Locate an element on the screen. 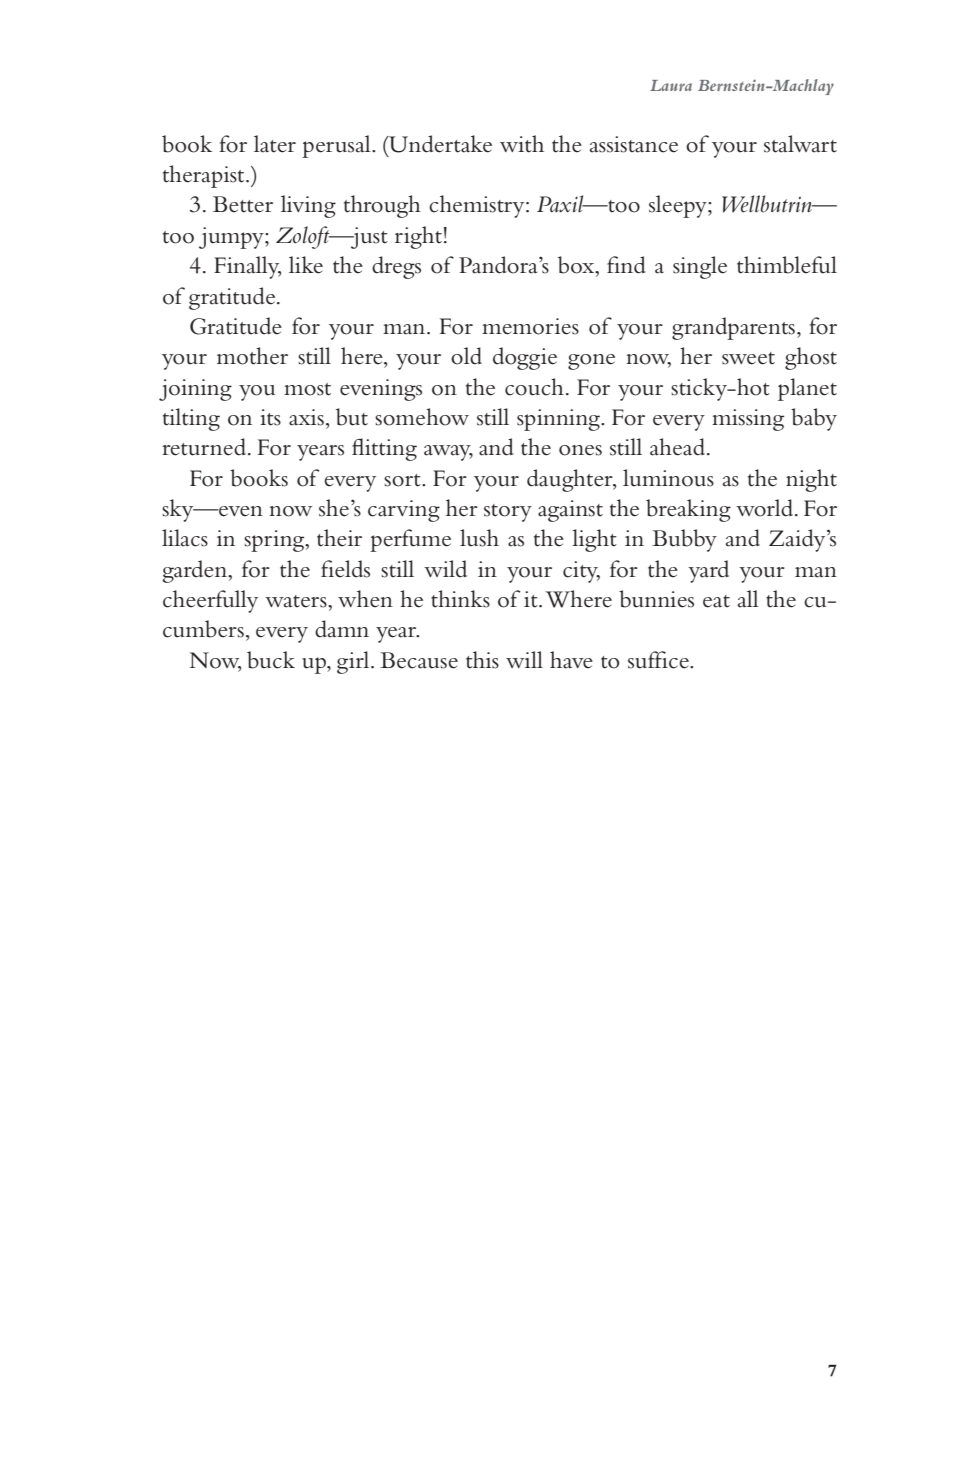 The height and width of the screenshot is (1457, 972). buck is located at coordinates (271, 660).
